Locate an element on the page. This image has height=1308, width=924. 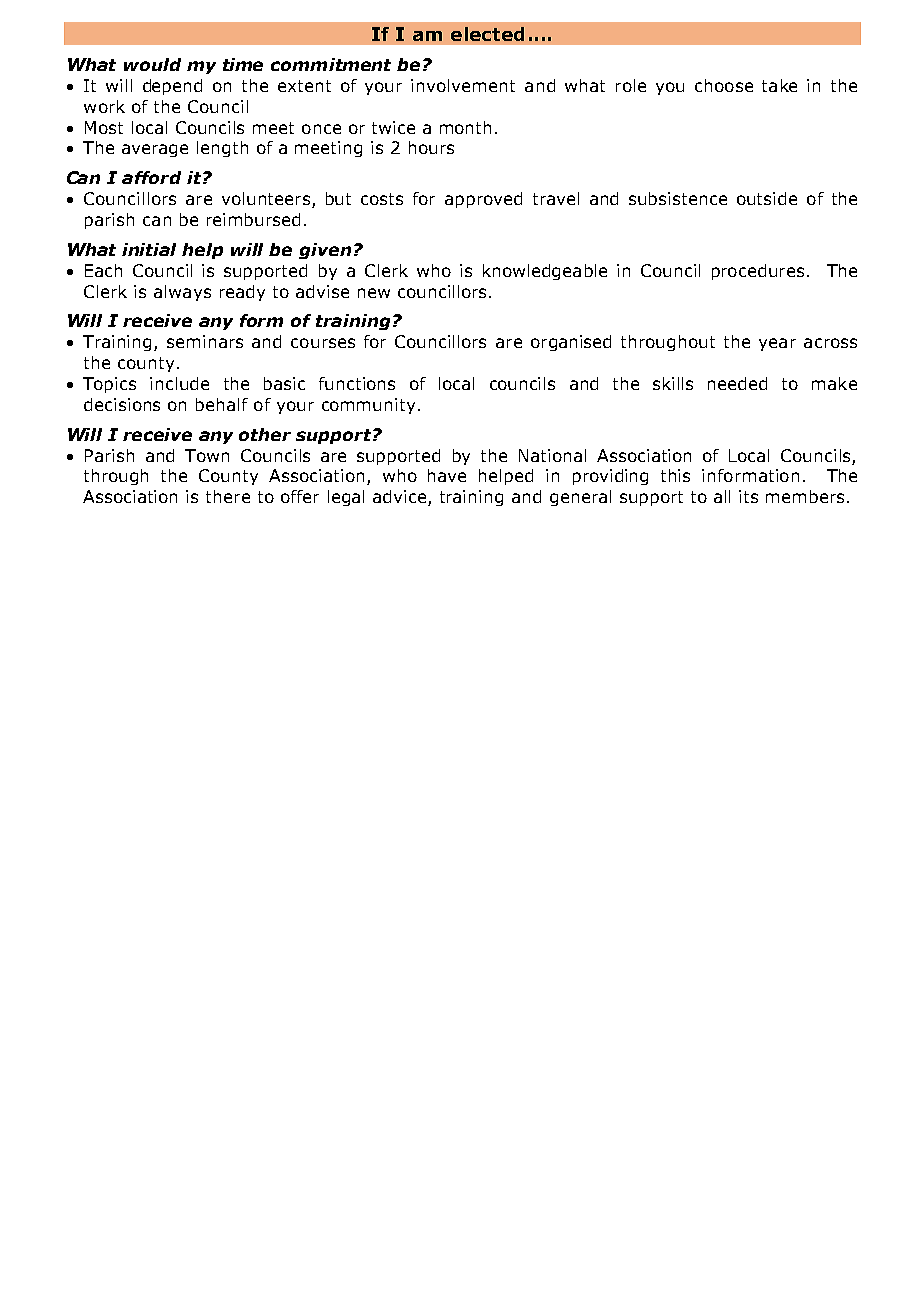
knowledgeable is located at coordinates (545, 272).
